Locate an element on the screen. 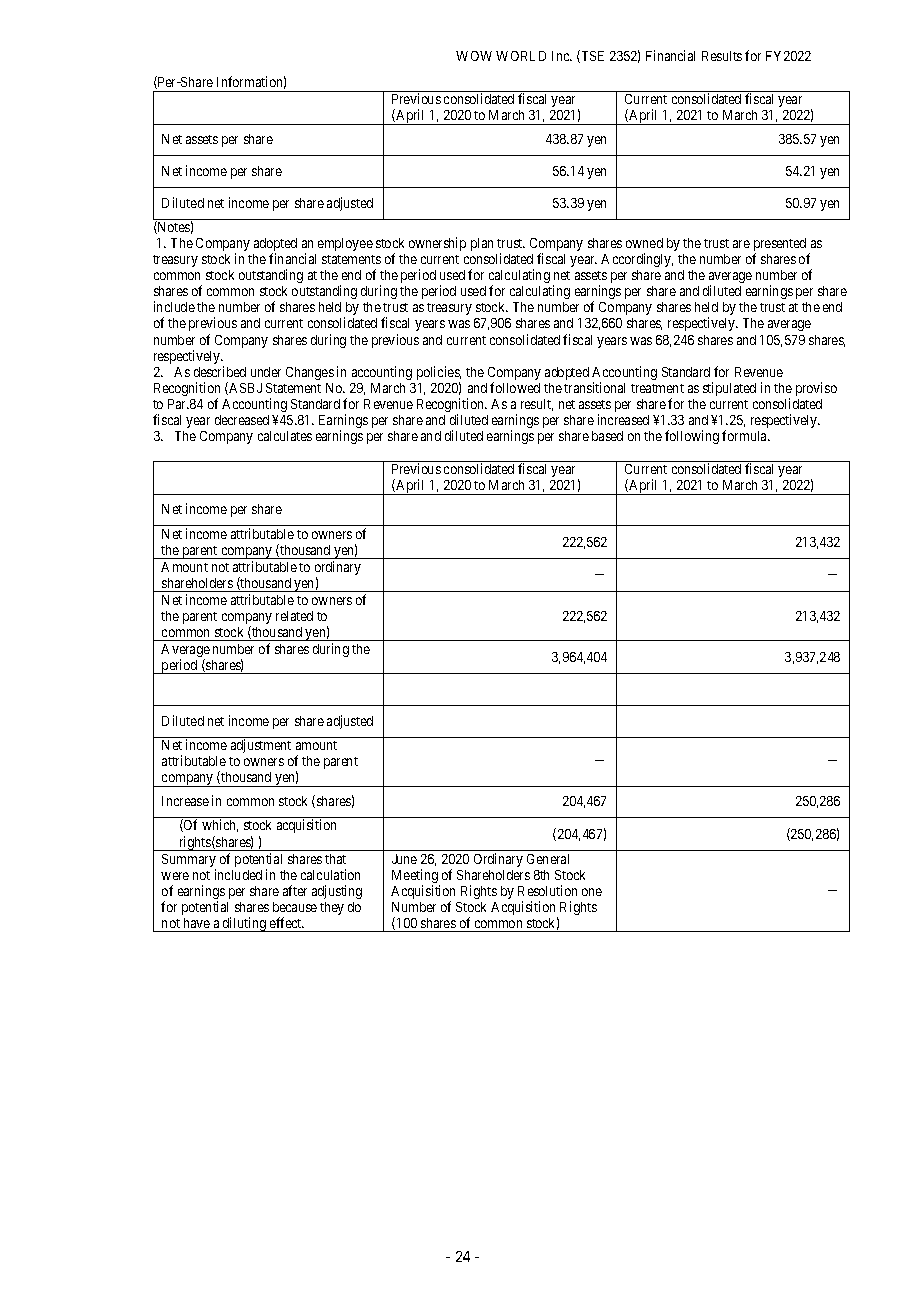  employee is located at coordinates (345, 244).
